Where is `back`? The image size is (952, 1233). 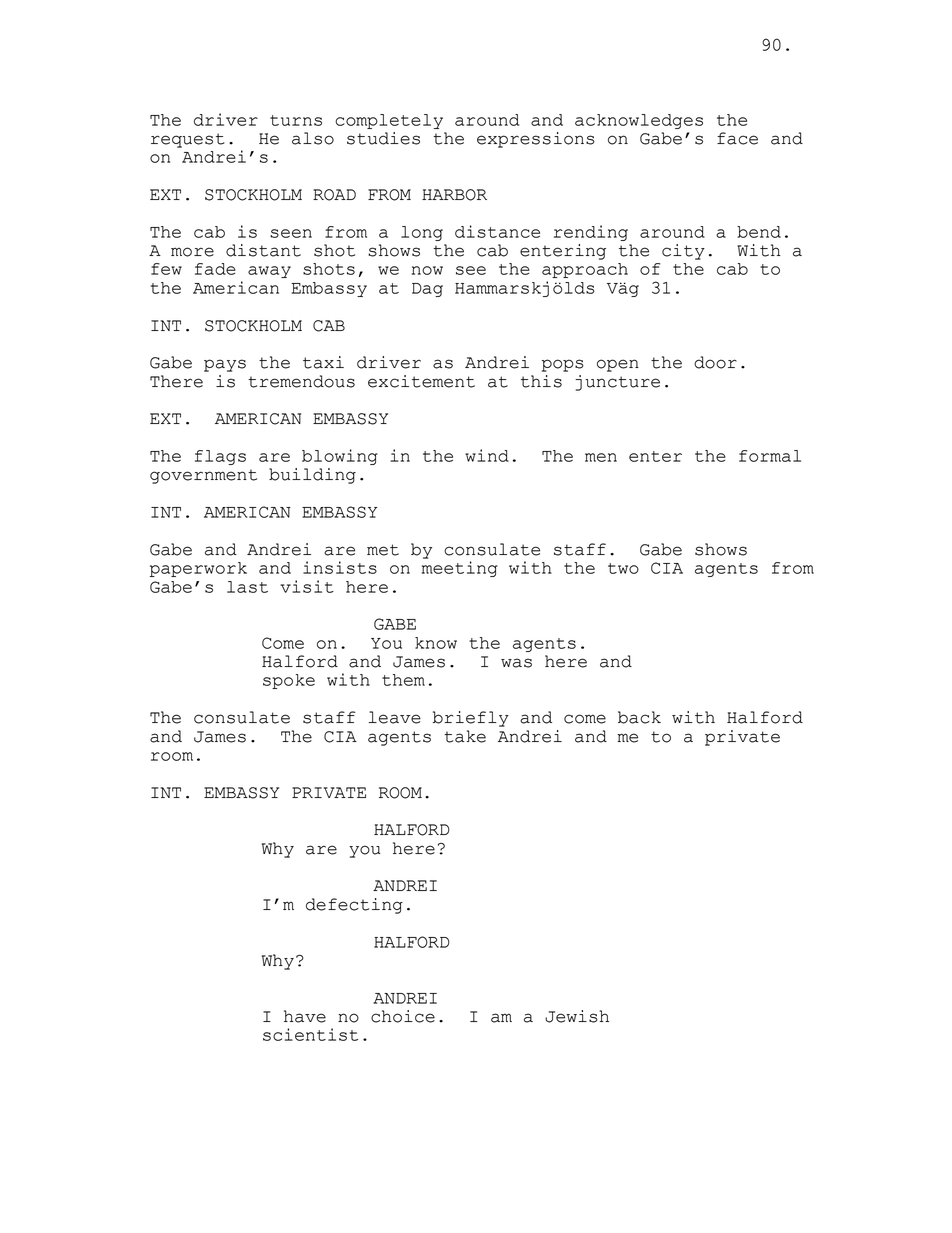 back is located at coordinates (639, 717).
